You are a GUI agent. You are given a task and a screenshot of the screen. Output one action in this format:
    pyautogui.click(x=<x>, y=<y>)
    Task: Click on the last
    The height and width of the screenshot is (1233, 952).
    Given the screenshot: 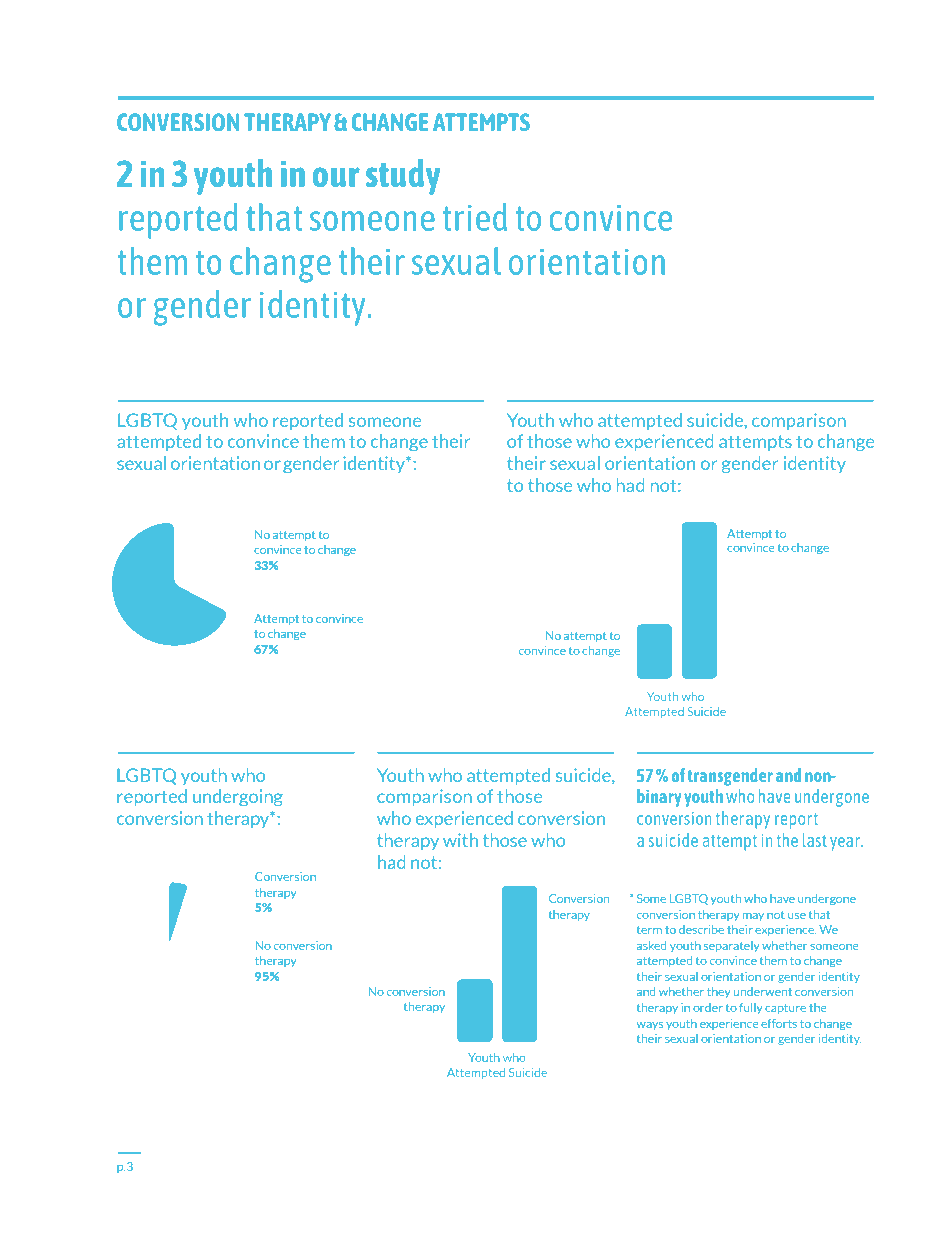 What is the action you would take?
    pyautogui.click(x=815, y=840)
